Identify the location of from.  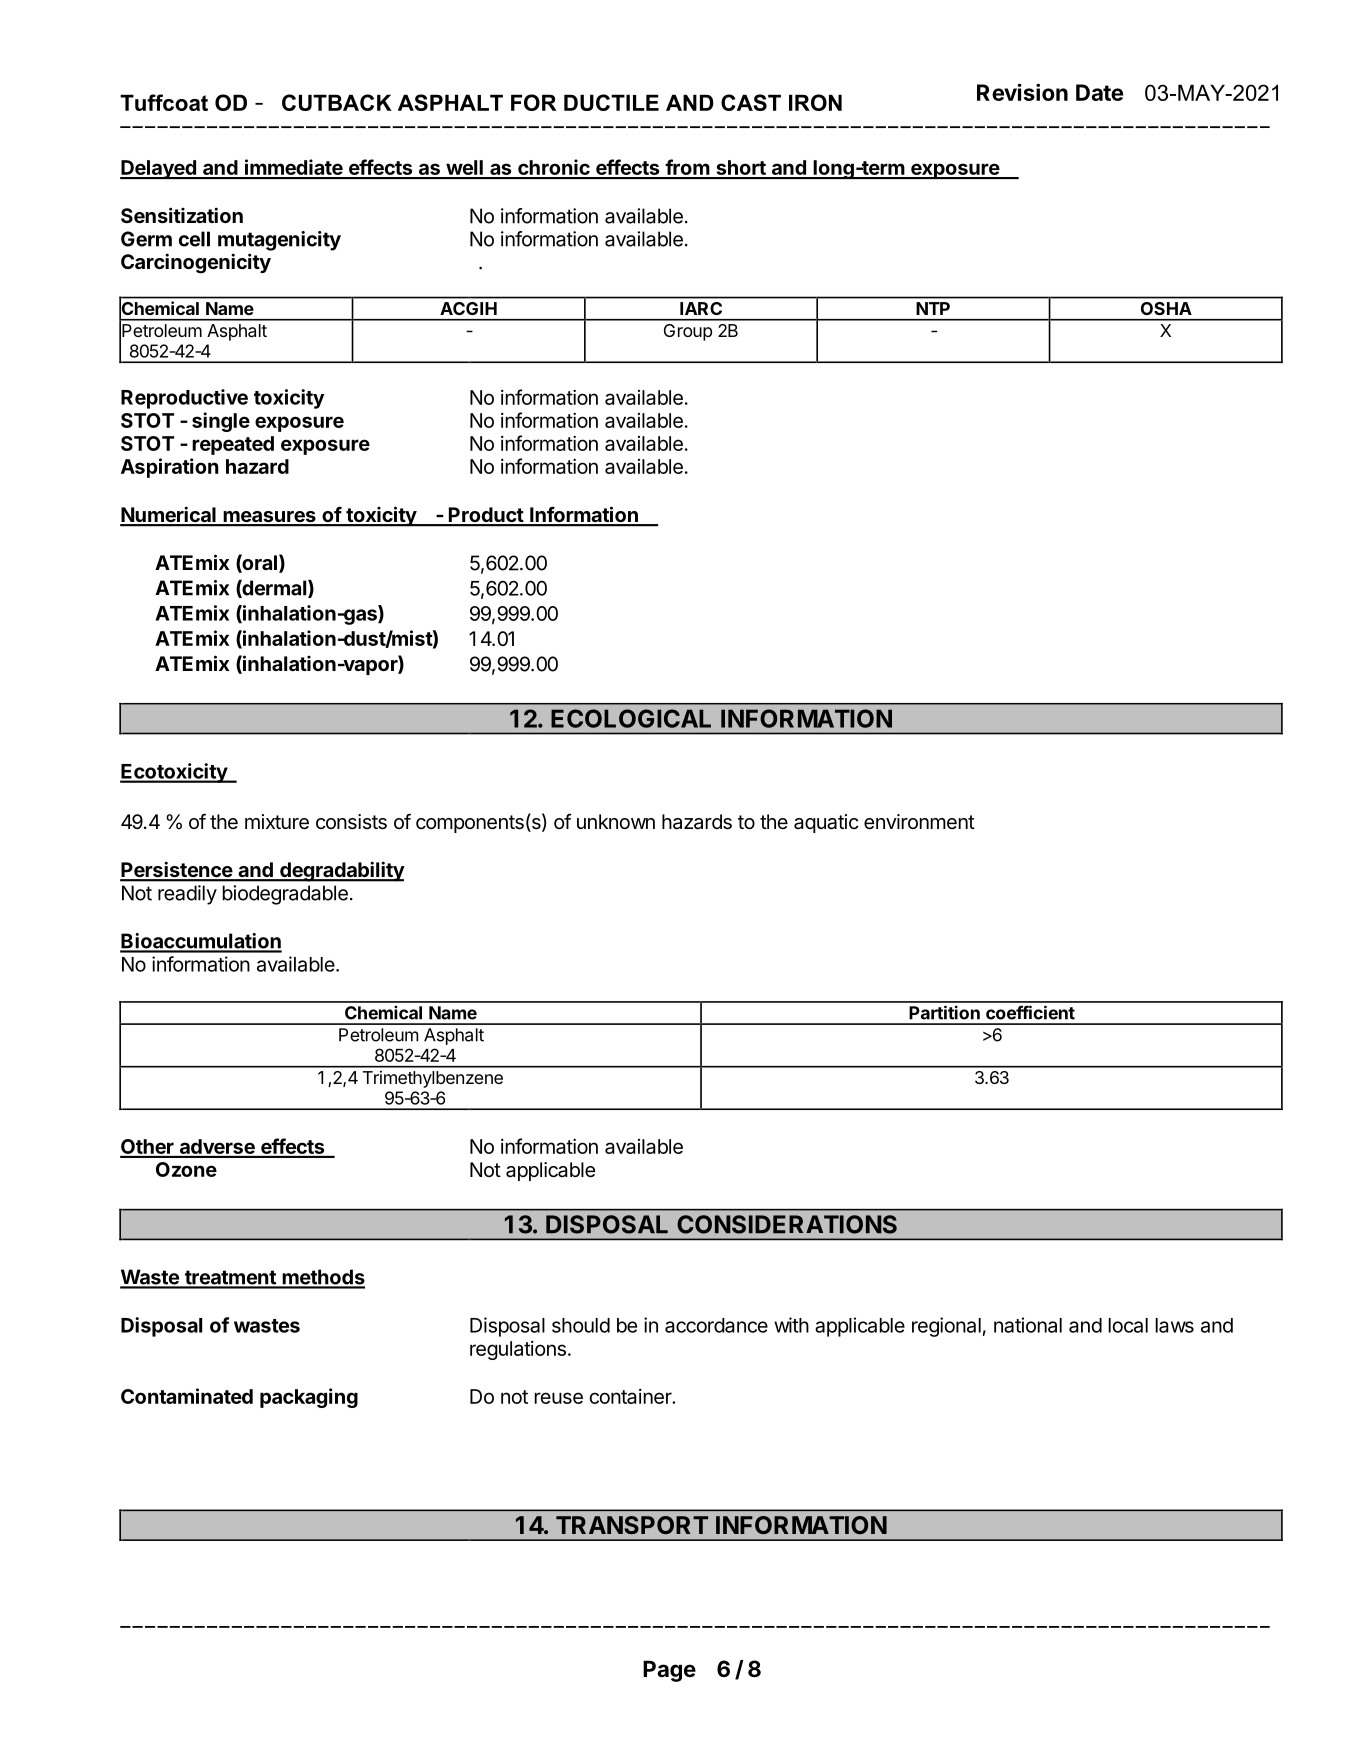
(687, 168).
